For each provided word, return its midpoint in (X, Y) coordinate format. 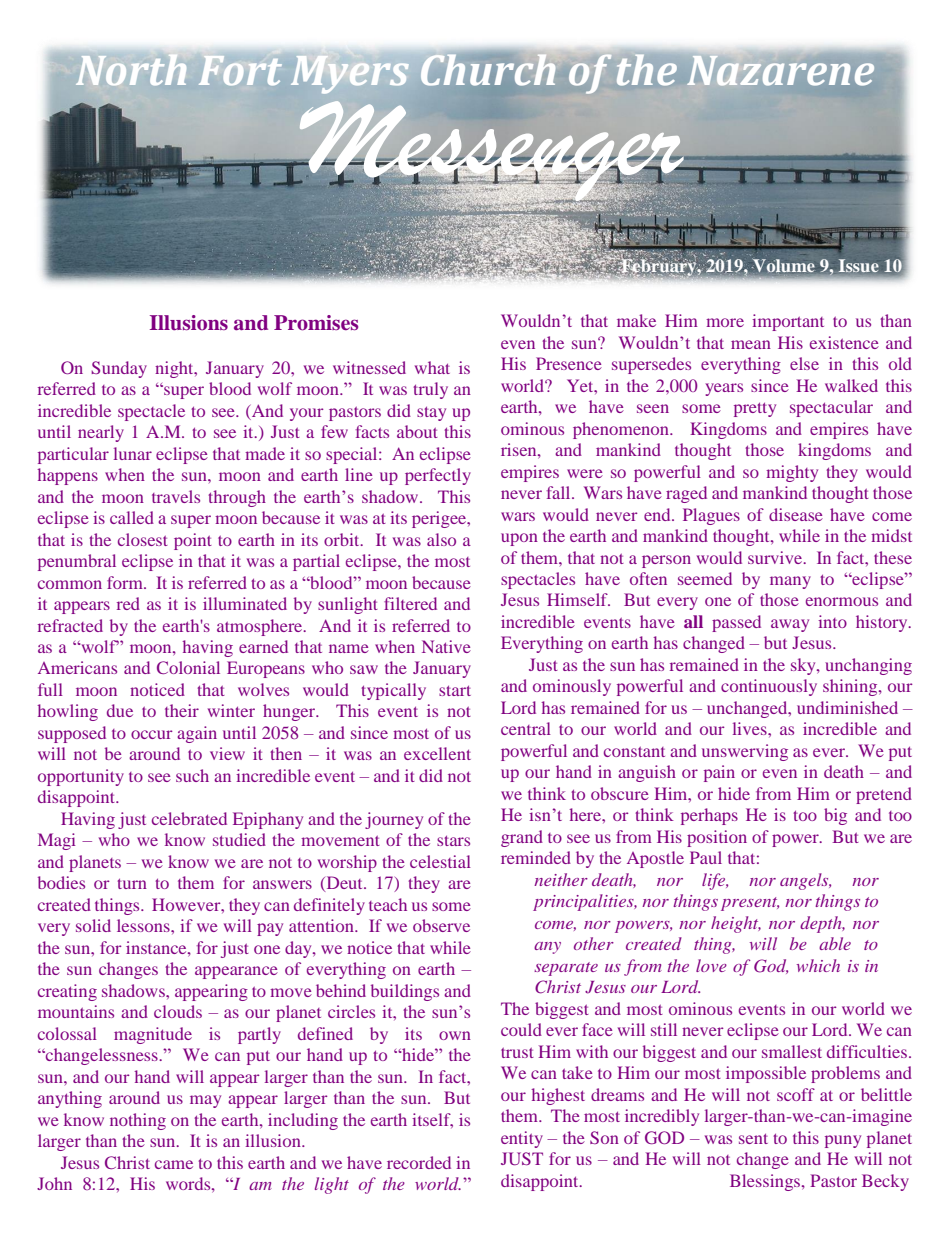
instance (157, 947)
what (432, 367)
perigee (440, 519)
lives (751, 728)
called (132, 517)
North (131, 70)
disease (796, 514)
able (835, 943)
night (175, 369)
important (788, 322)
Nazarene (780, 71)
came (174, 1164)
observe (441, 925)
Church (488, 70)
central (526, 728)
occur (152, 734)
